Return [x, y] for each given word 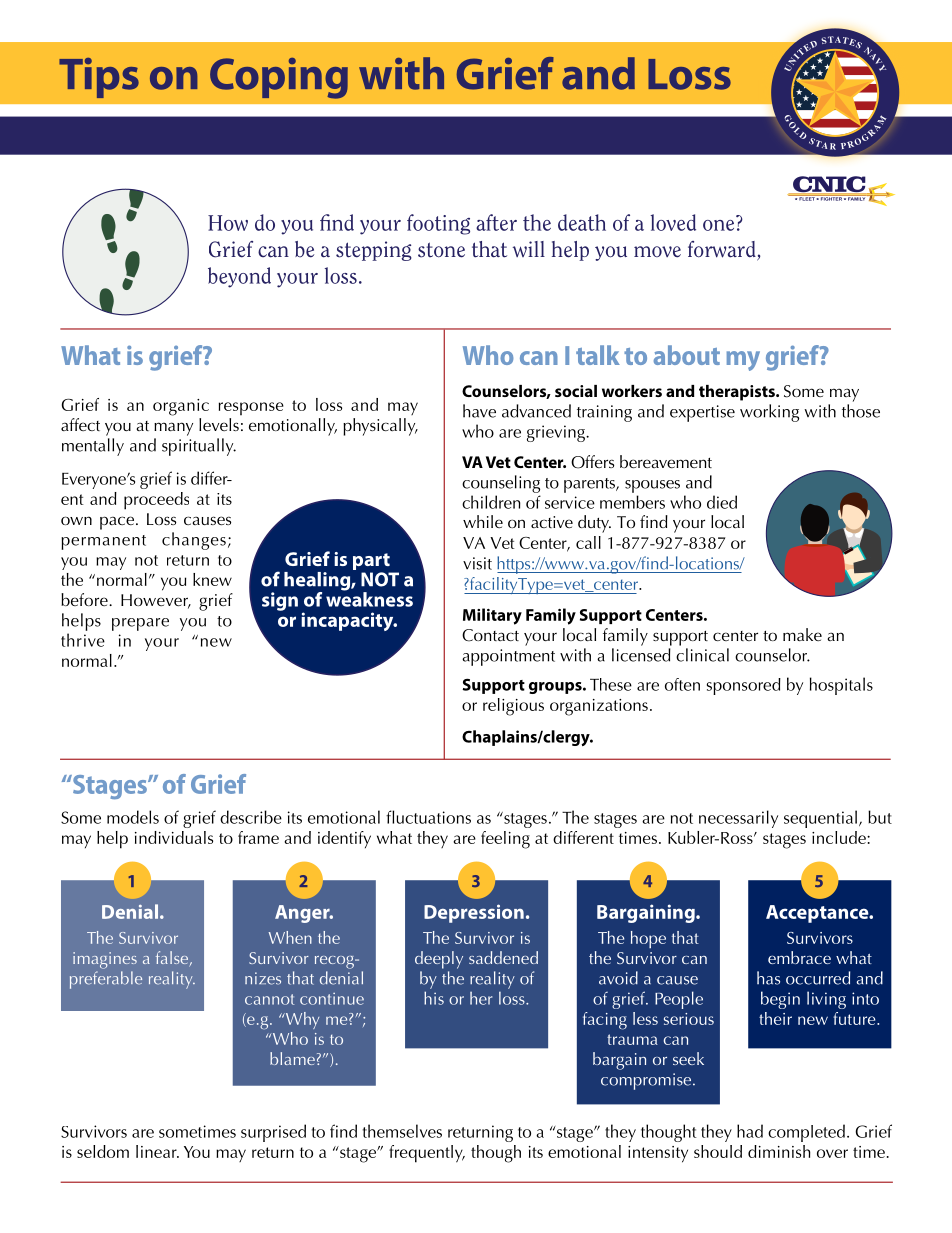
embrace [799, 957]
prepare [140, 624]
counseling [501, 484]
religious [513, 707]
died [722, 502]
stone [441, 250]
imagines [105, 960]
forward [723, 250]
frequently [427, 1154]
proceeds [156, 501]
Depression [474, 913]
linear [157, 1151]
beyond [239, 277]
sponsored [744, 686]
